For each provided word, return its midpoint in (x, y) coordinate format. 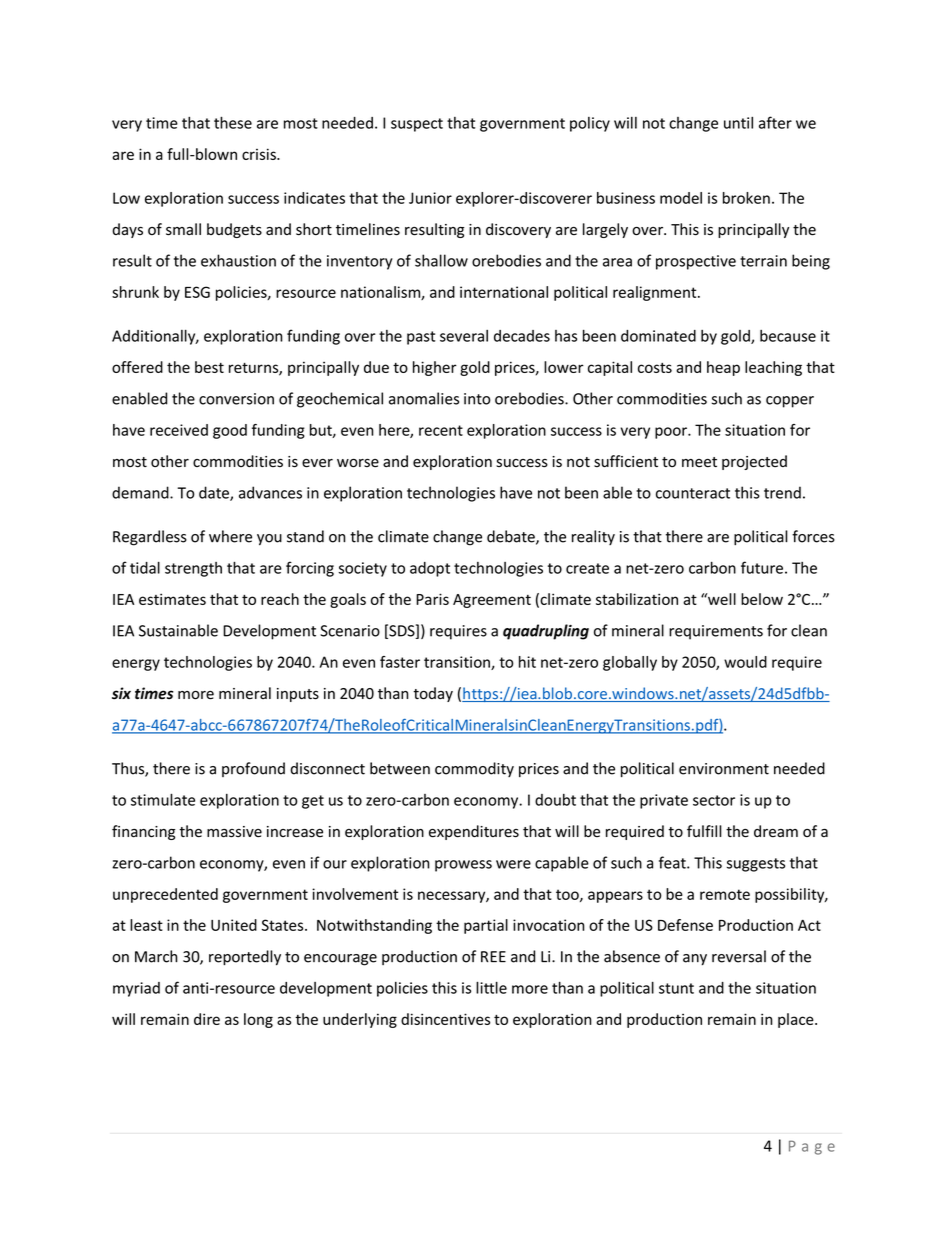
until (738, 122)
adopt (430, 569)
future (762, 567)
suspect (417, 125)
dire (207, 1019)
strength (193, 569)
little (491, 987)
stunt (676, 988)
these (233, 122)
